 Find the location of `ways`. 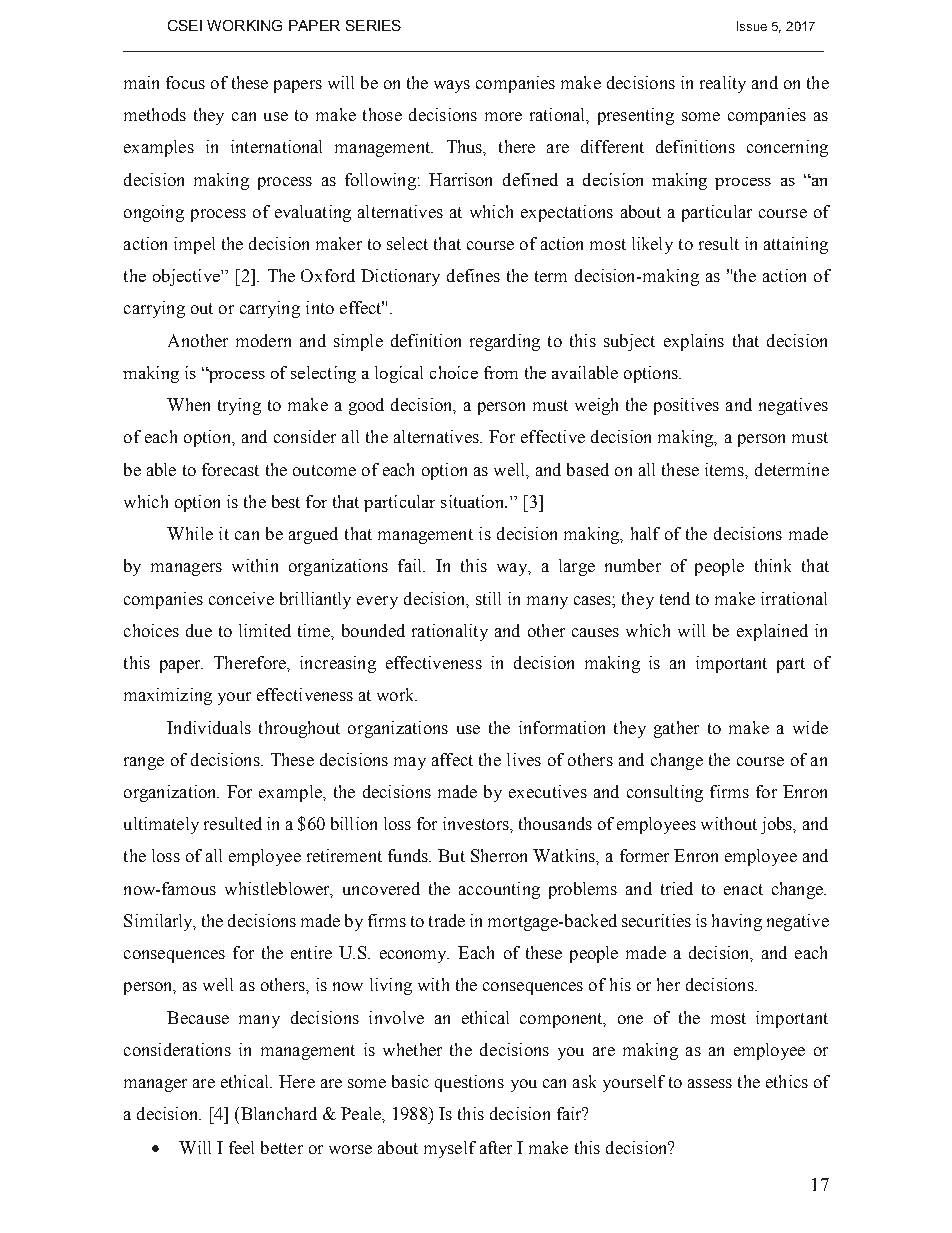

ways is located at coordinates (452, 86).
